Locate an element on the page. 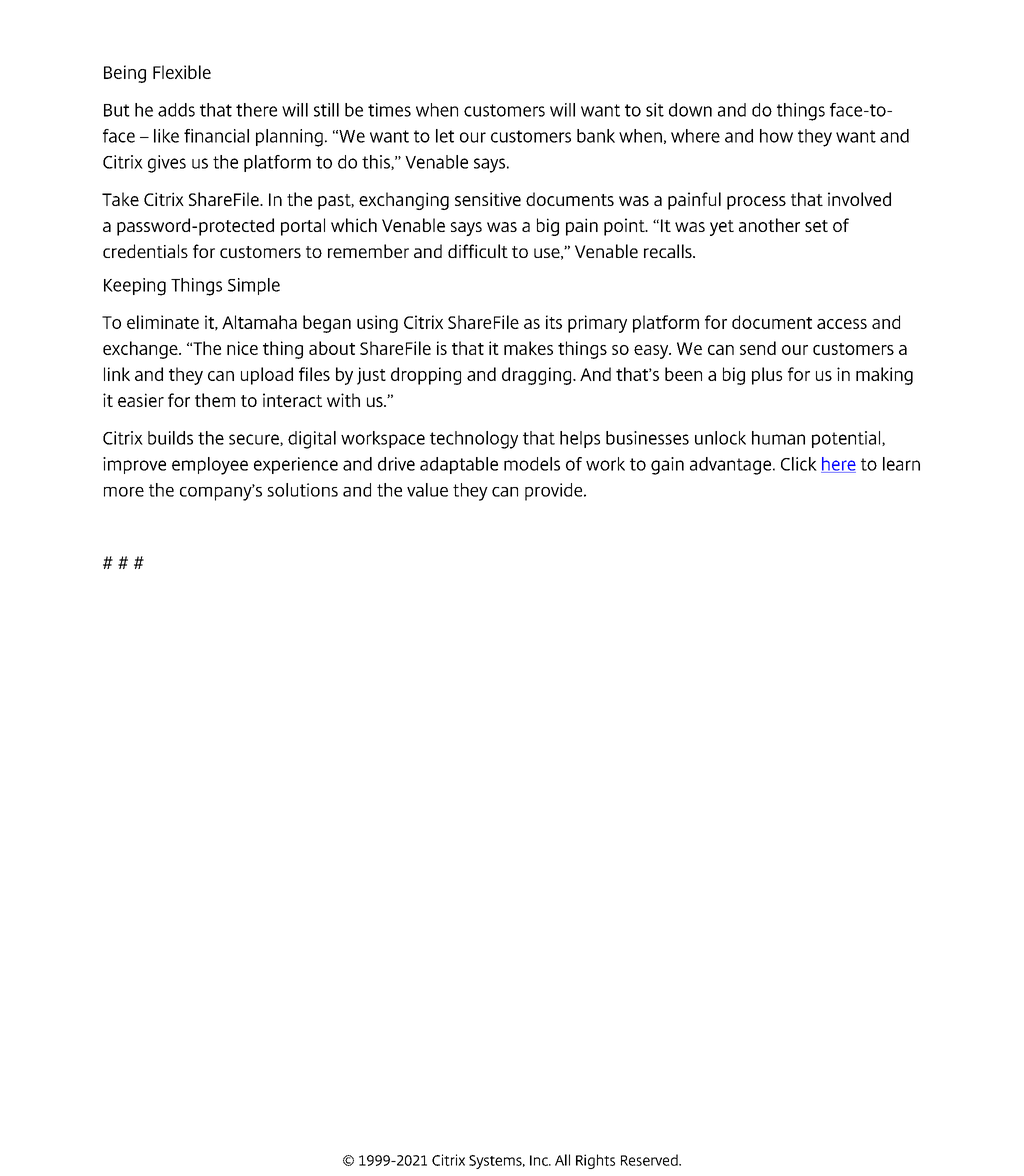 Image resolution: width=1024 pixels, height=1176 pixels. provide is located at coordinates (555, 492).
